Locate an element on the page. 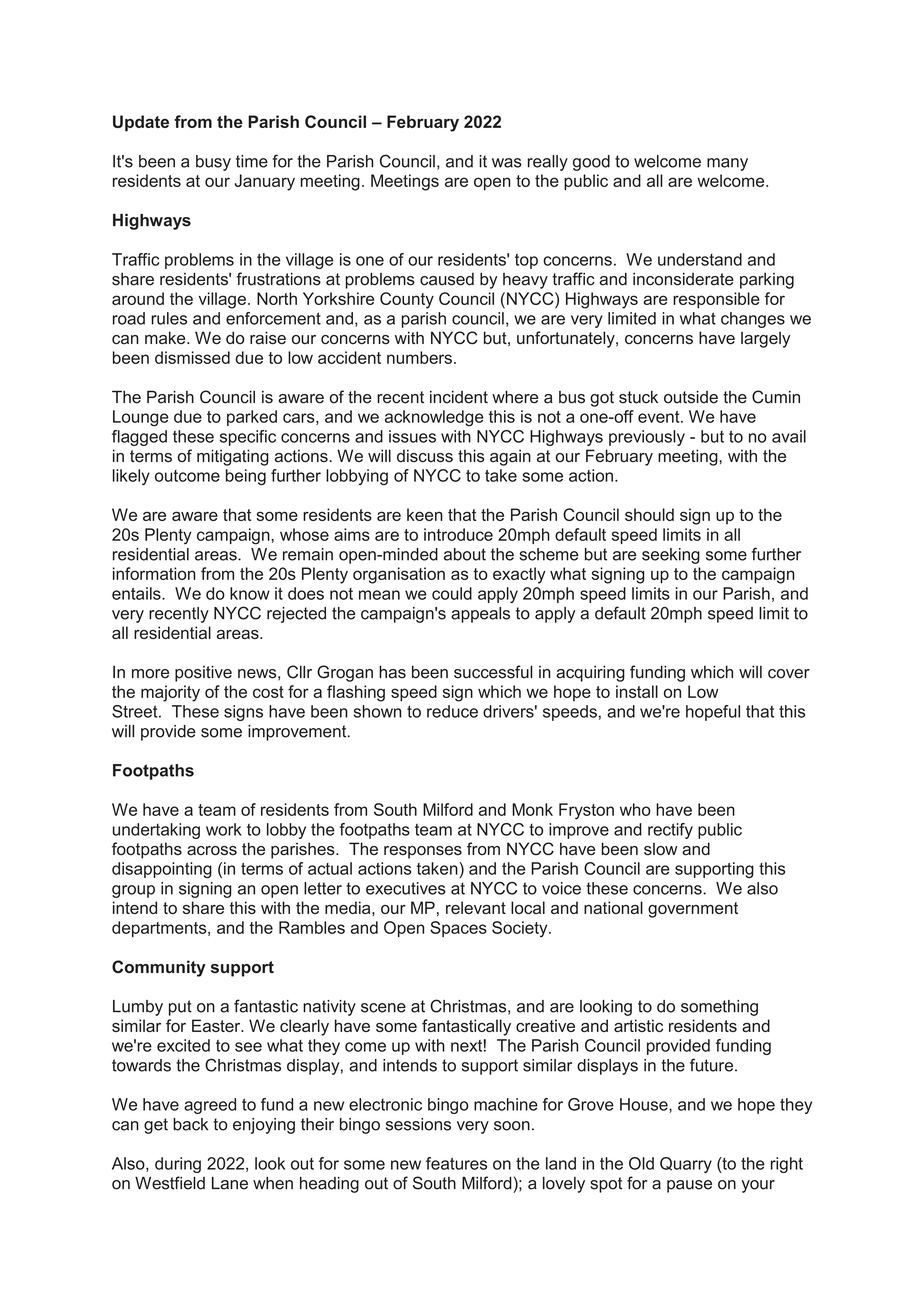  work is located at coordinates (224, 829).
